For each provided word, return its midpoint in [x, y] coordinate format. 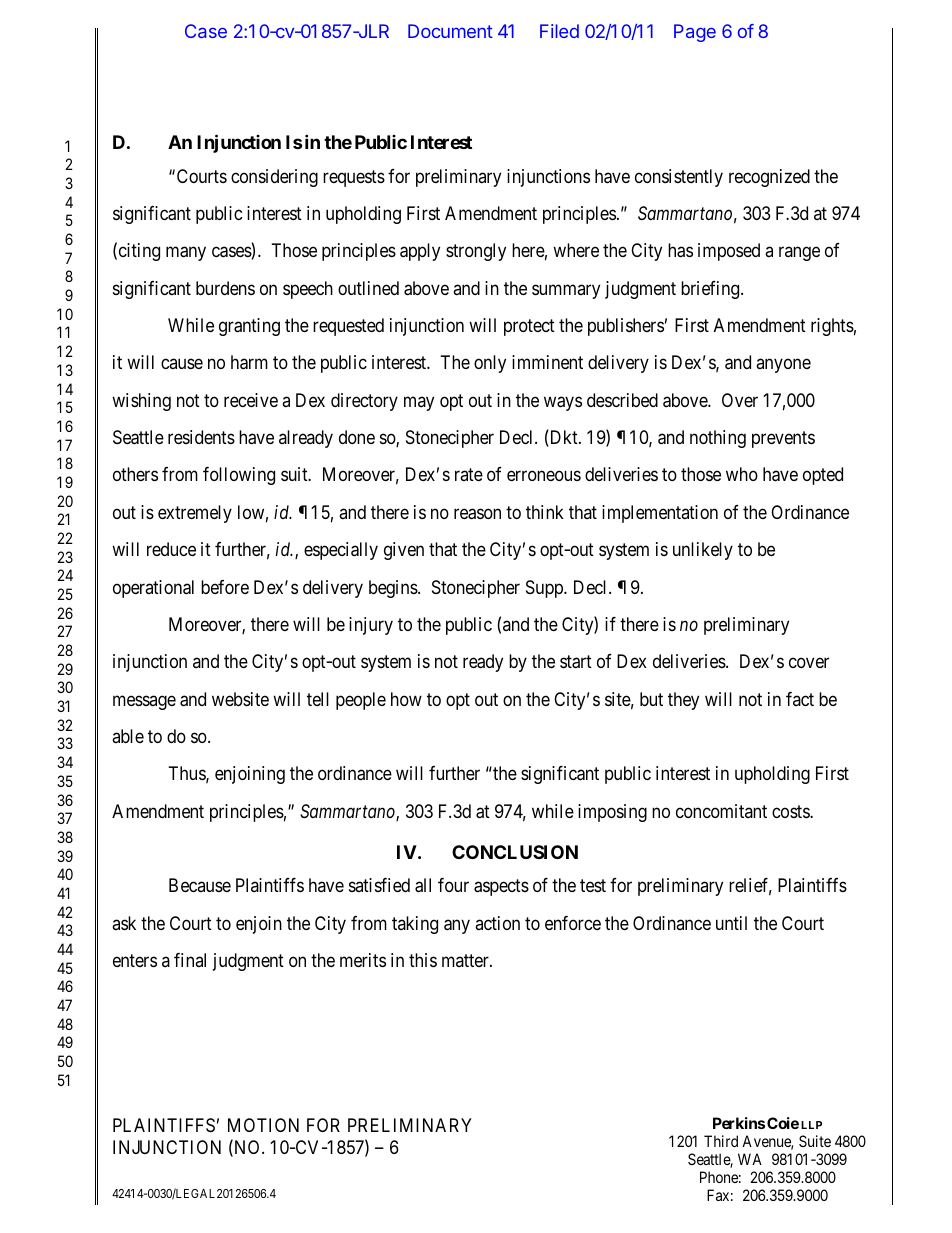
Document [450, 31]
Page [695, 33]
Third [721, 1141]
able [128, 736]
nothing [718, 439]
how [406, 699]
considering [274, 178]
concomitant [721, 811]
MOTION [263, 1125]
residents [201, 437]
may [419, 403]
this [423, 960]
